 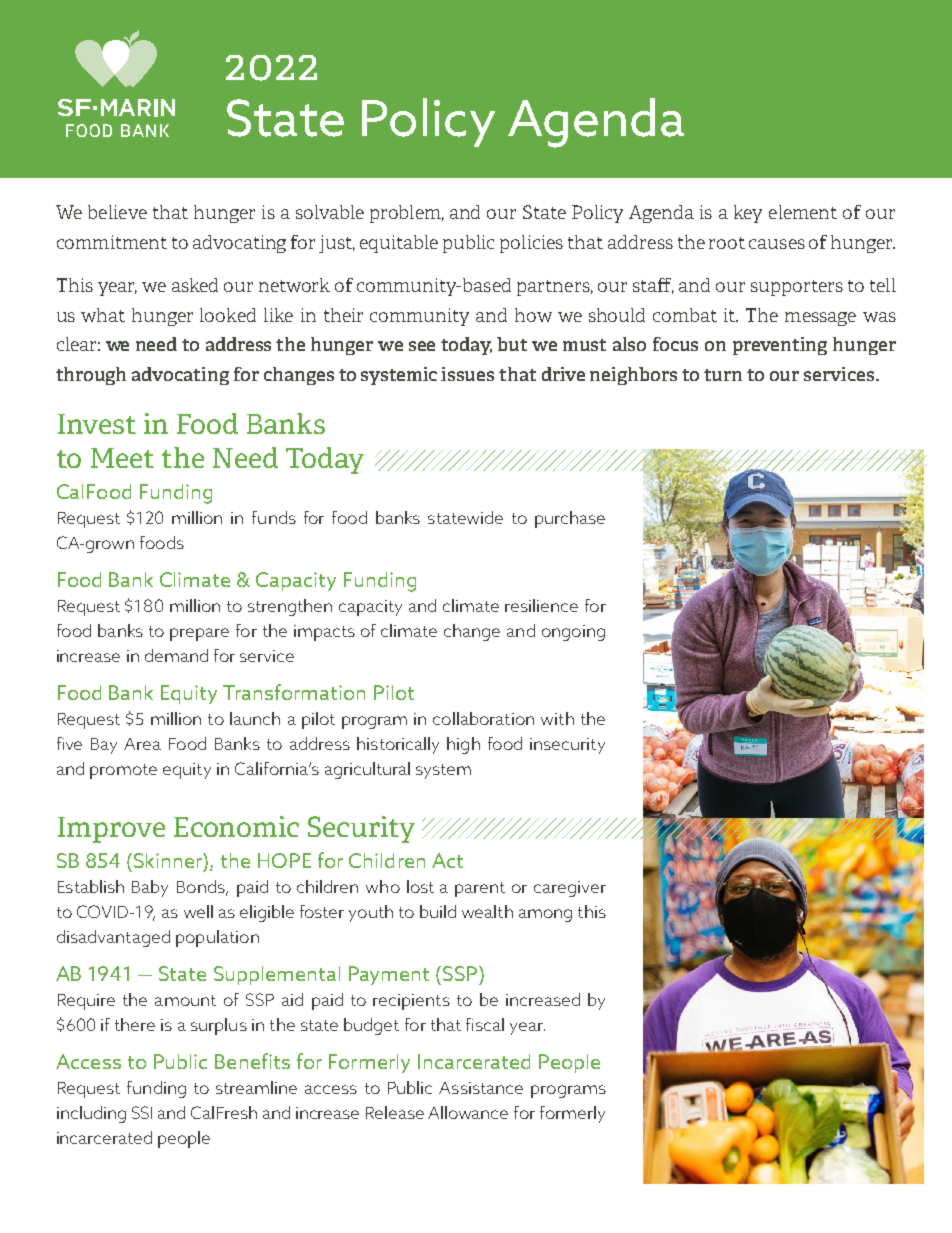 I want to click on causes, so click(x=777, y=244).
